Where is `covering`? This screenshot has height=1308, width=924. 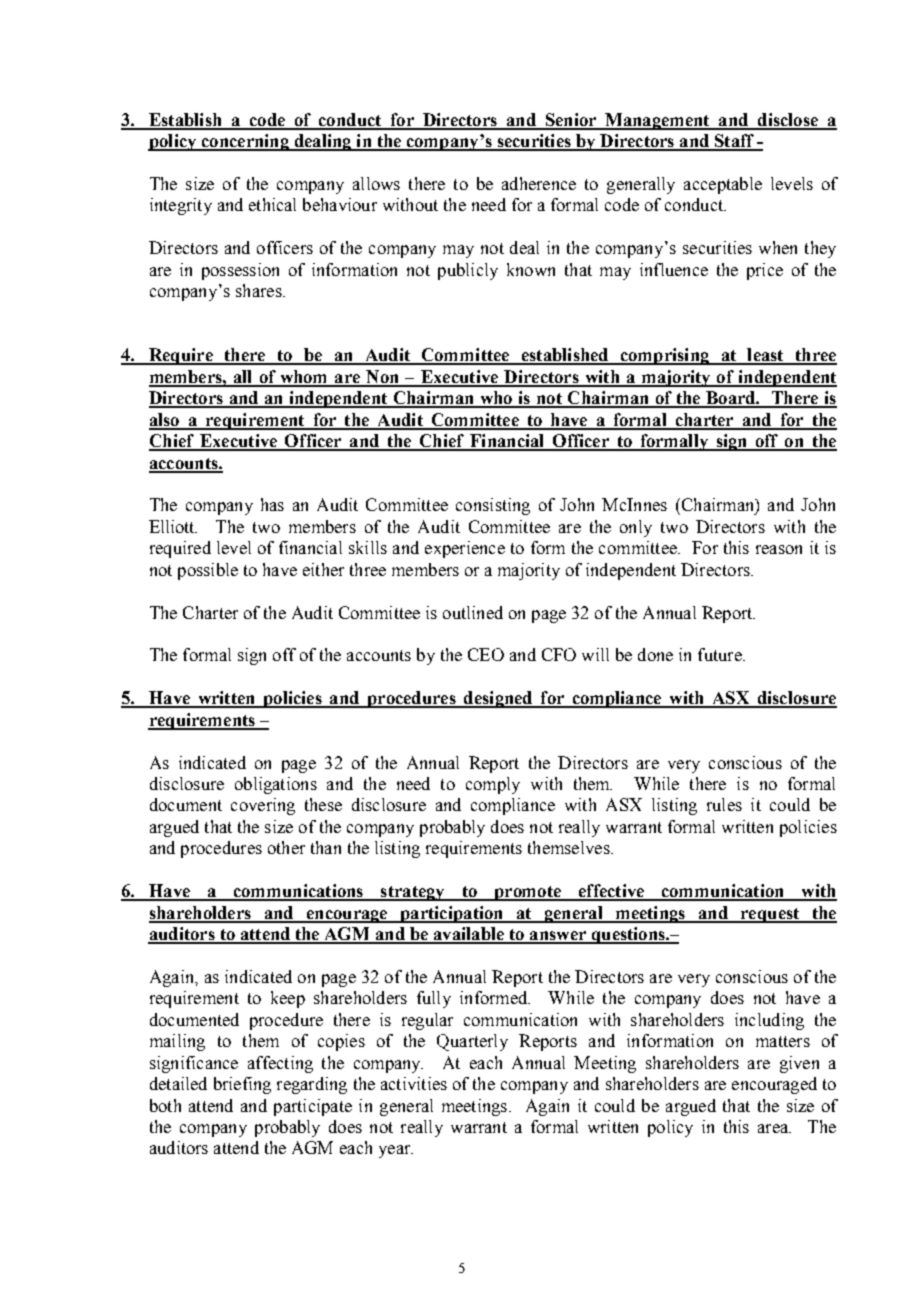
covering is located at coordinates (263, 806).
